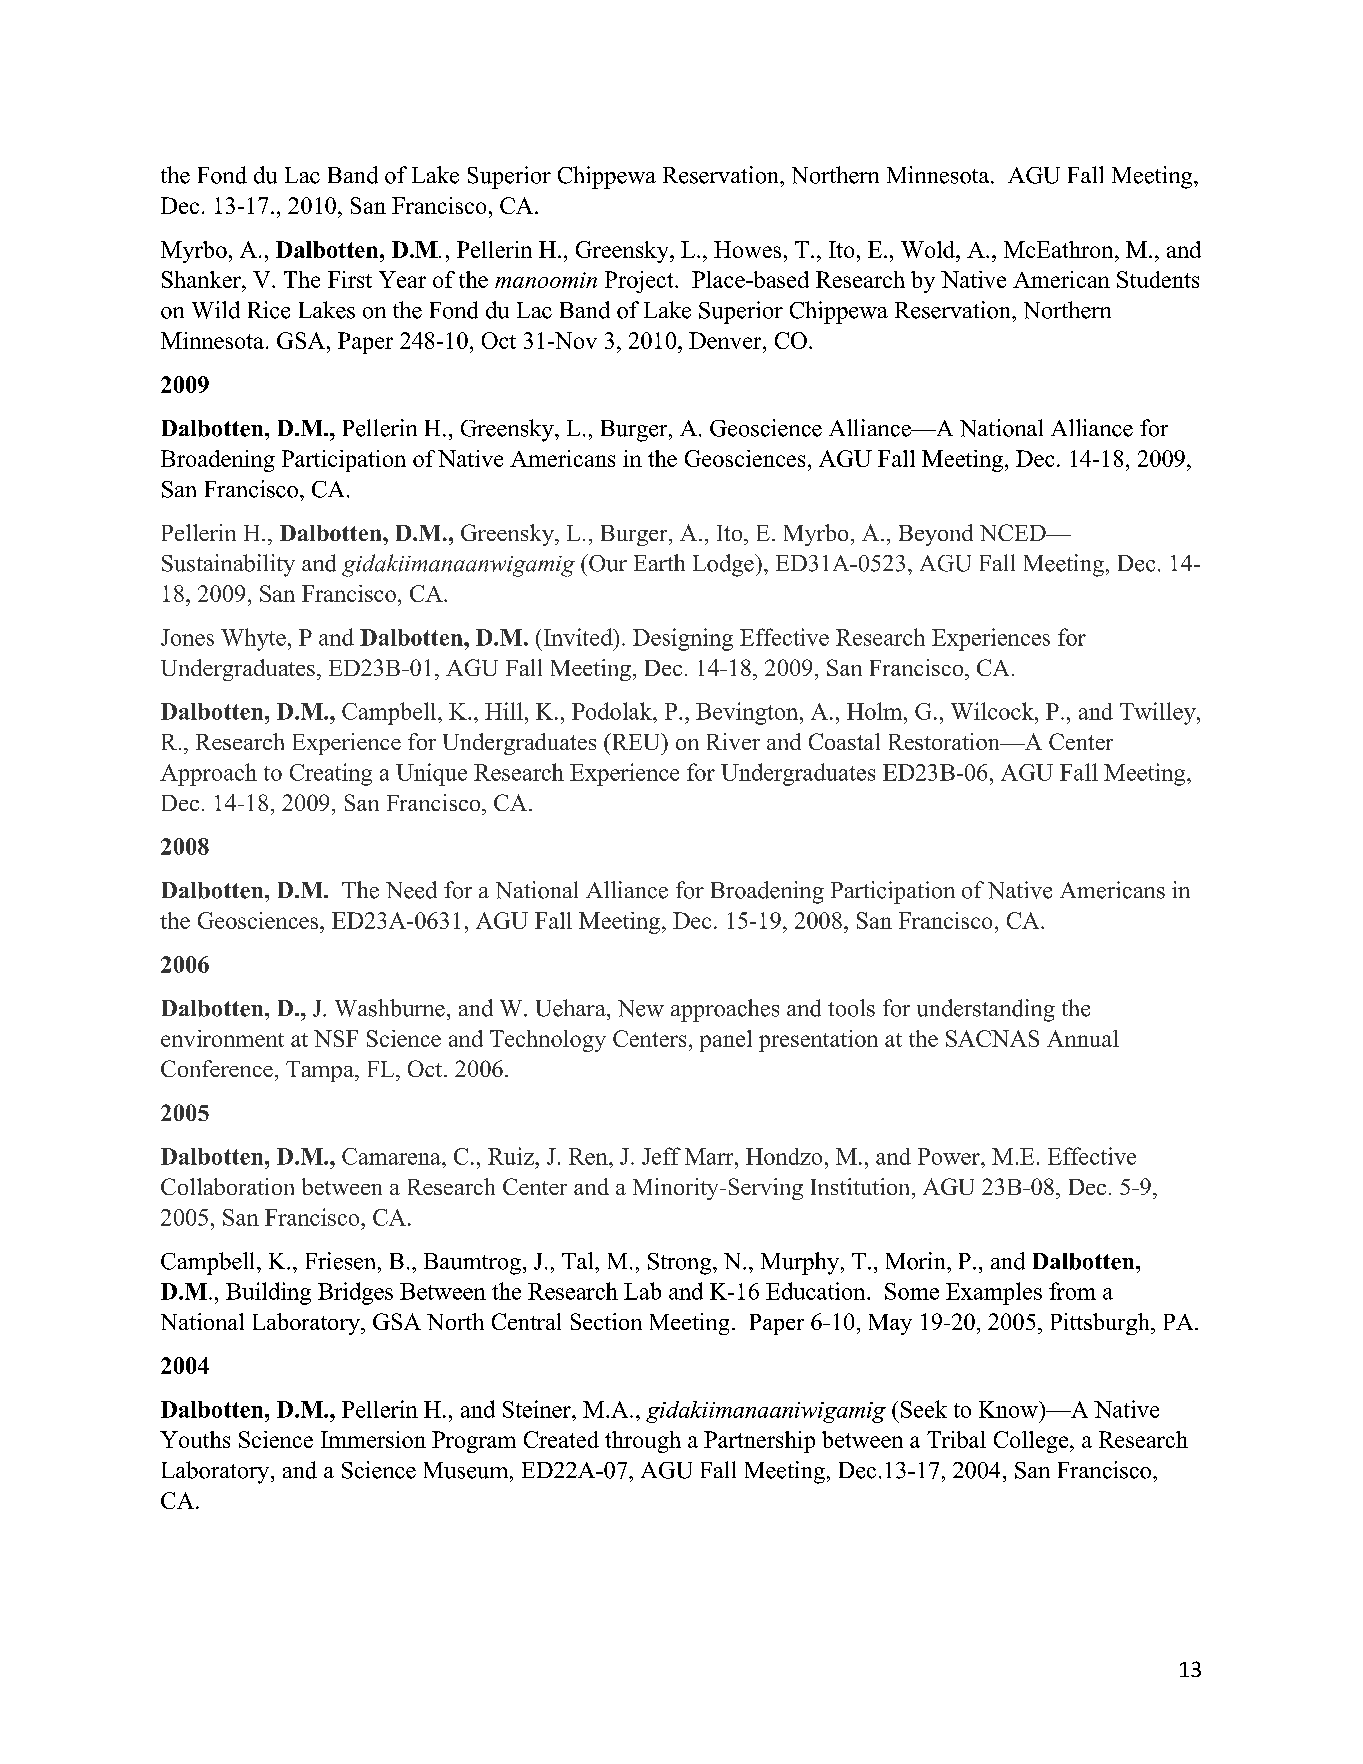 The height and width of the screenshot is (1764, 1363). What do you see at coordinates (950, 1156) in the screenshot?
I see `Power` at bounding box center [950, 1156].
